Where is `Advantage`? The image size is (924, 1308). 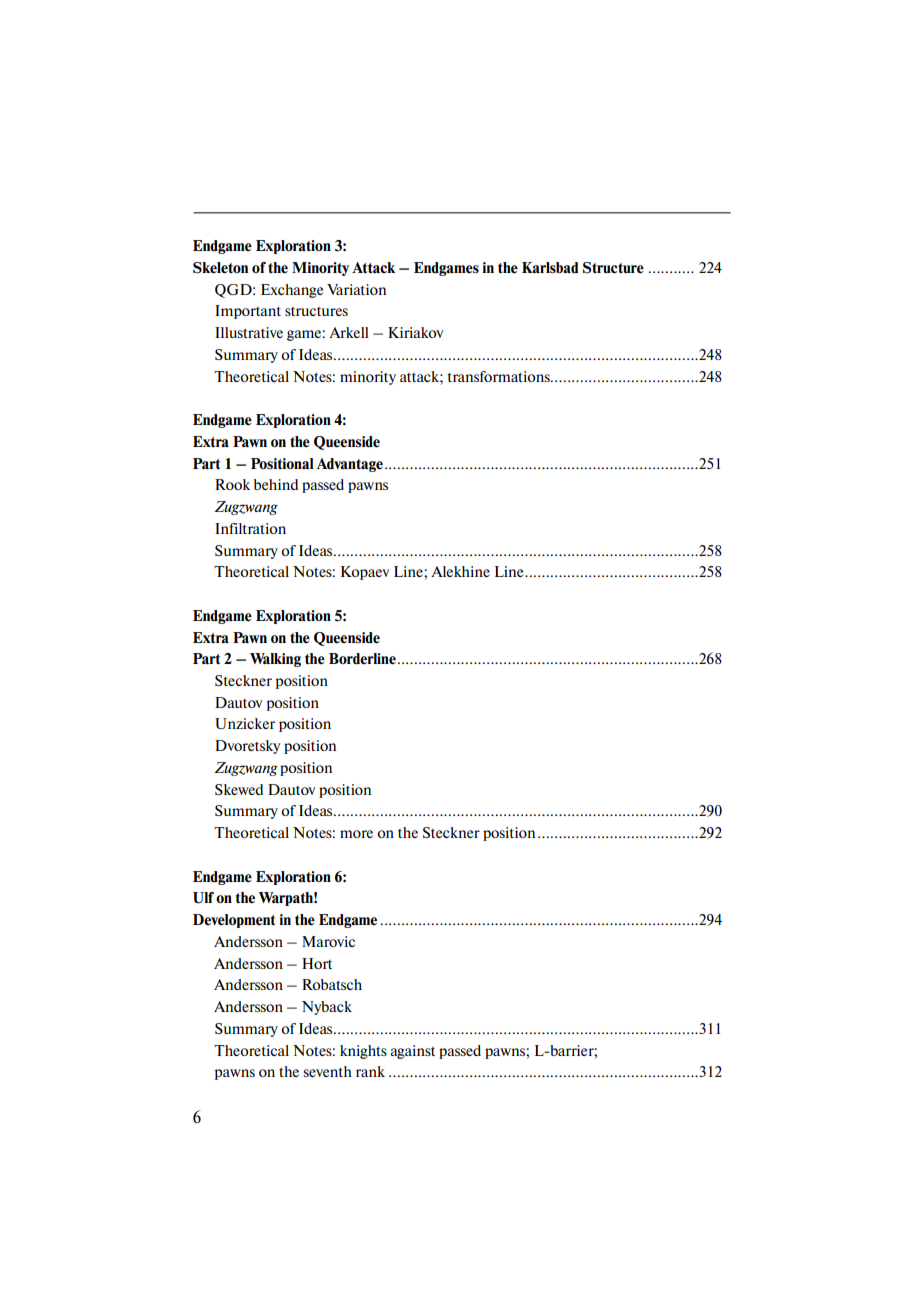 Advantage is located at coordinates (350, 465).
